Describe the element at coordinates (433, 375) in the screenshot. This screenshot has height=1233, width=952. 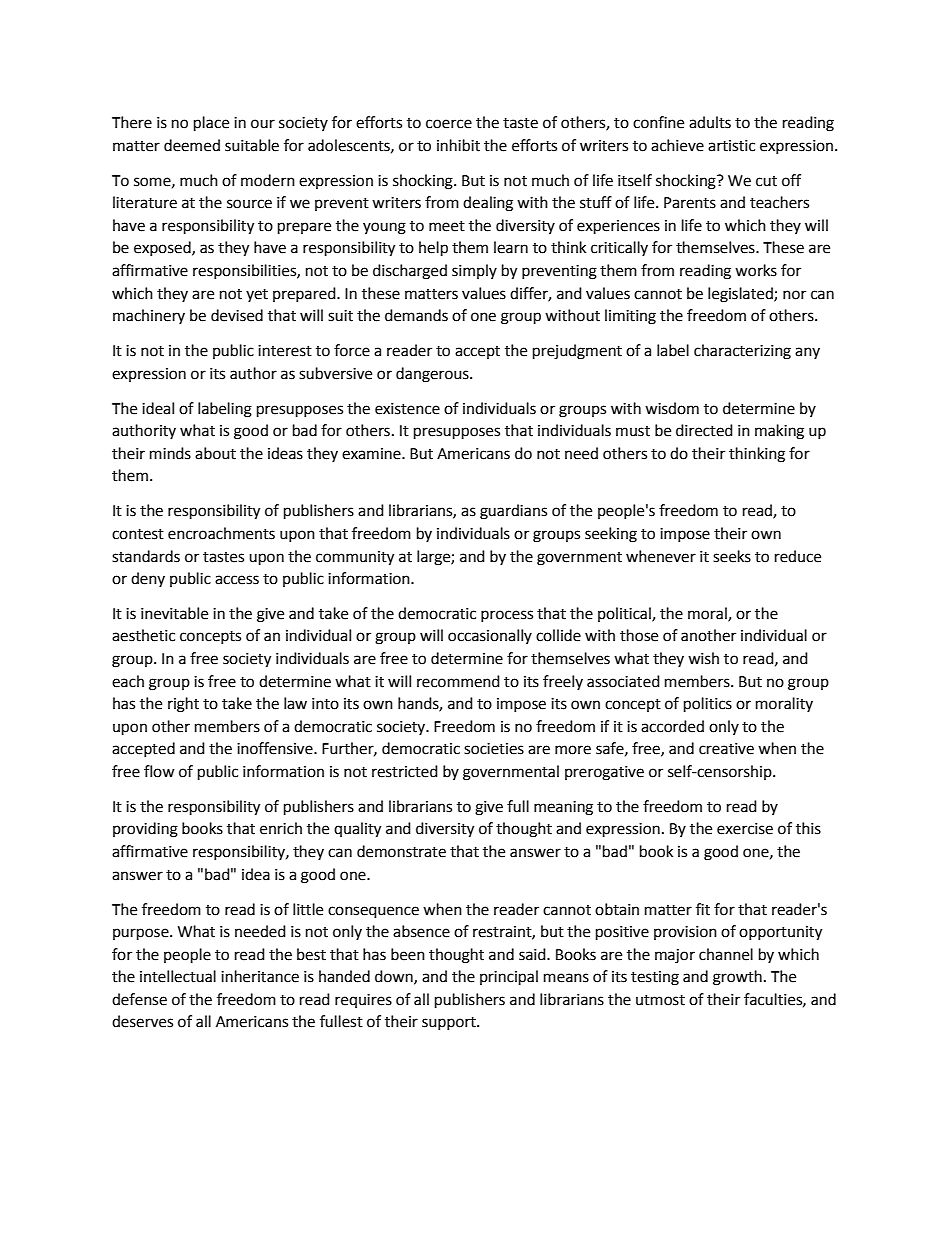
I see `dangerous` at that location.
